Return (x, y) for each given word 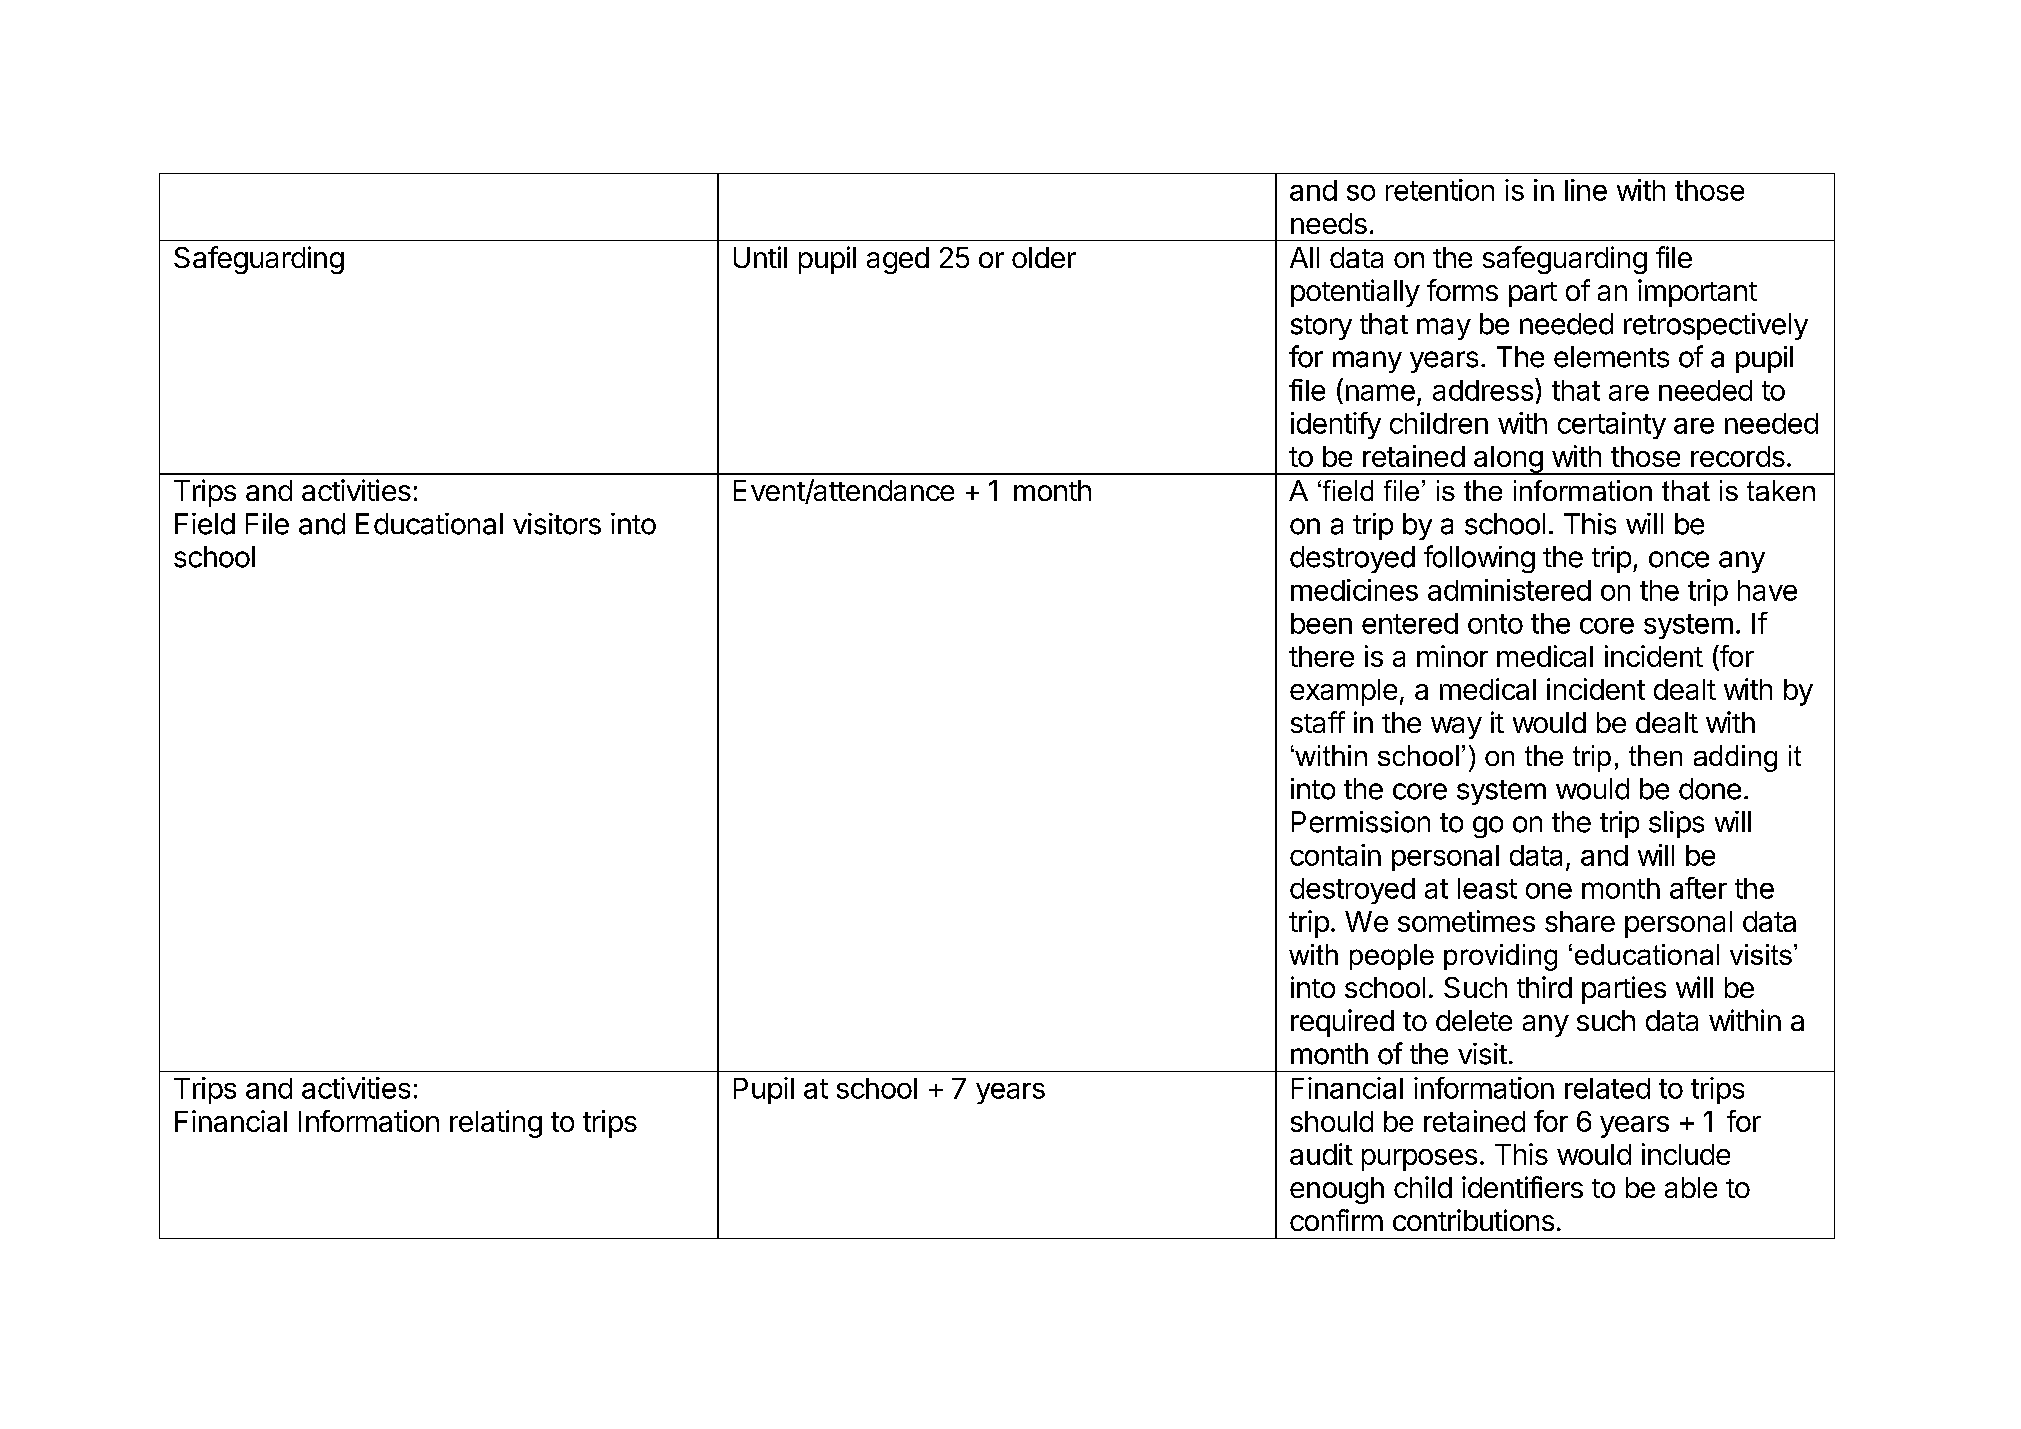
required (1342, 1023)
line (1586, 190)
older (1044, 257)
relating (496, 1124)
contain (1335, 855)
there (1321, 656)
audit (1321, 1154)
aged (898, 260)
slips (1676, 824)
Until (760, 257)
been (1321, 623)
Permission (1361, 822)
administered (1509, 590)
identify (1336, 425)
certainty (1612, 425)
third (1544, 987)
